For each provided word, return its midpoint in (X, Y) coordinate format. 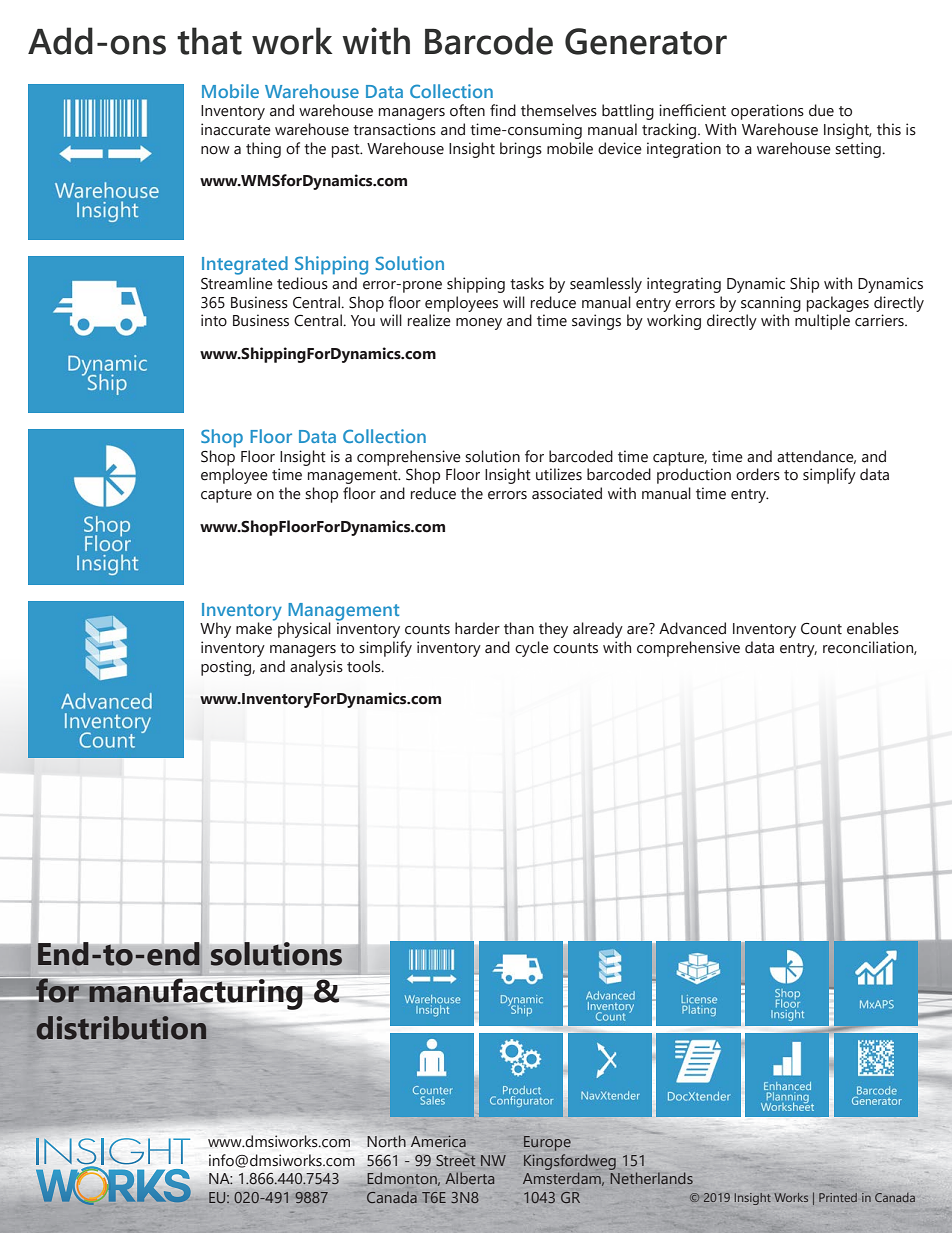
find (503, 110)
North (386, 1141)
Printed (838, 1197)
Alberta (469, 1178)
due (821, 110)
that (209, 41)
